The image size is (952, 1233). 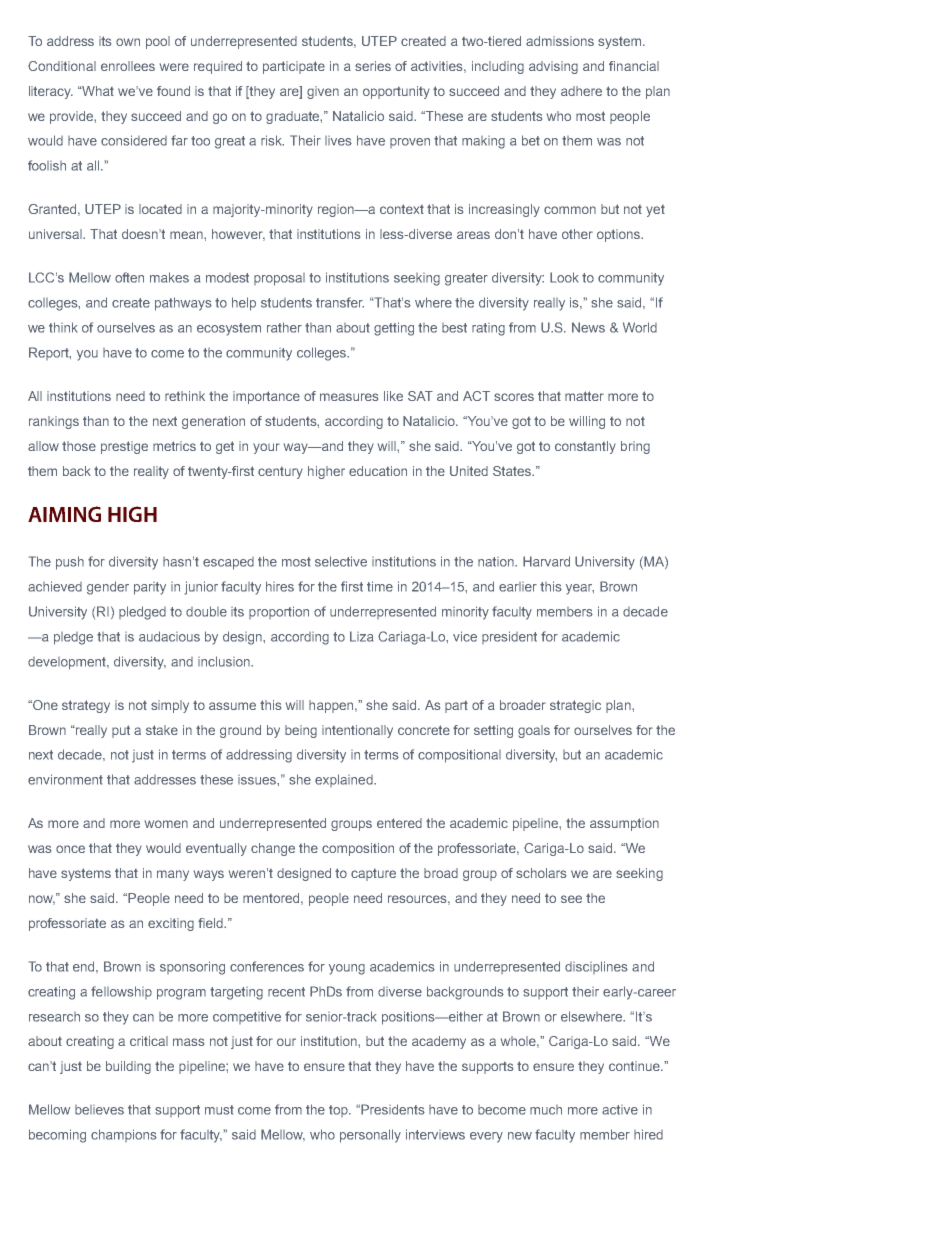 I want to click on goals, so click(x=534, y=731).
